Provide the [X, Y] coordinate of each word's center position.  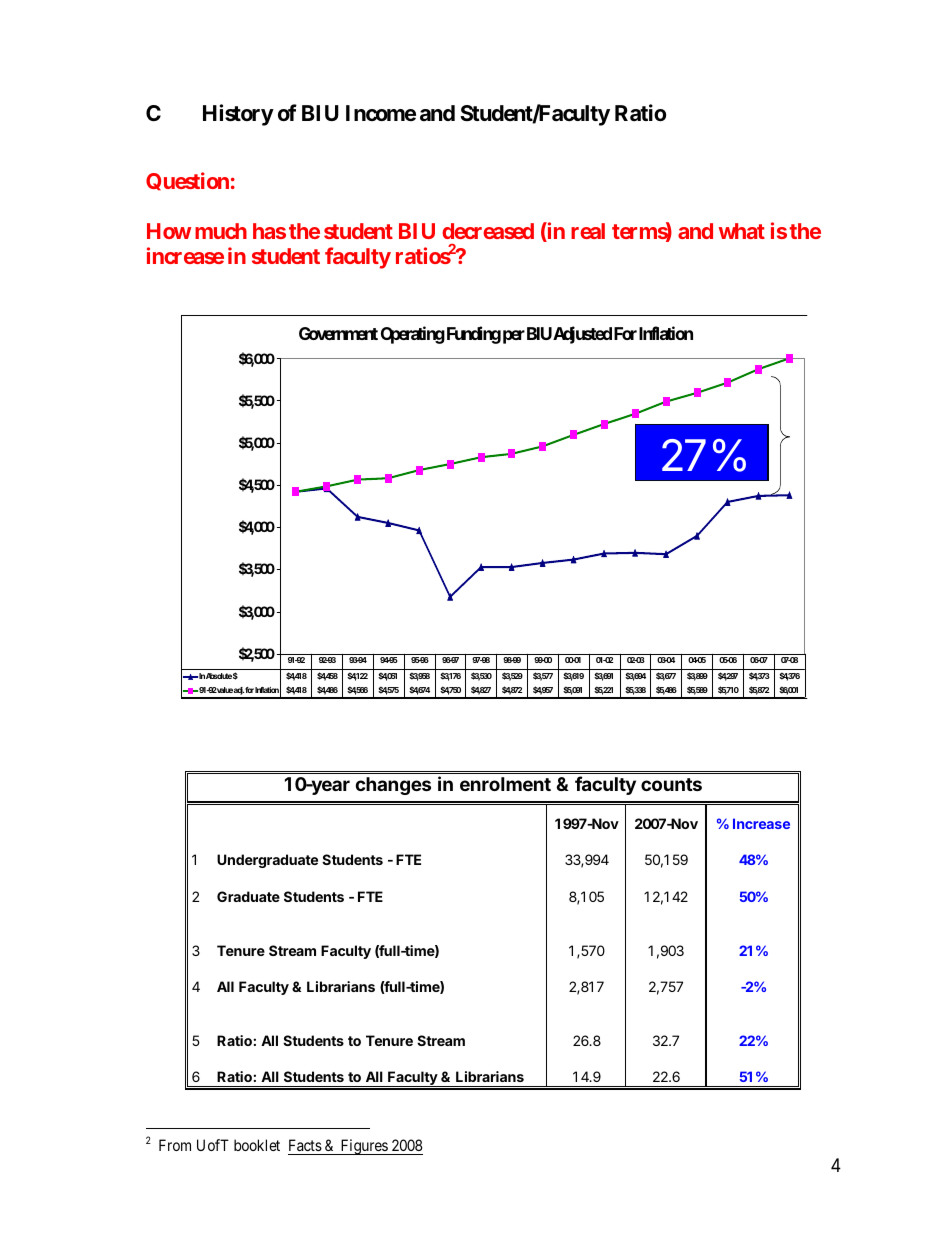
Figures [363, 1147]
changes [393, 786]
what [742, 231]
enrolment [505, 784]
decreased [488, 231]
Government [338, 333]
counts [671, 784]
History [238, 115]
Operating [413, 335]
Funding [474, 335]
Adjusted [582, 335]
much [221, 231]
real [588, 231]
